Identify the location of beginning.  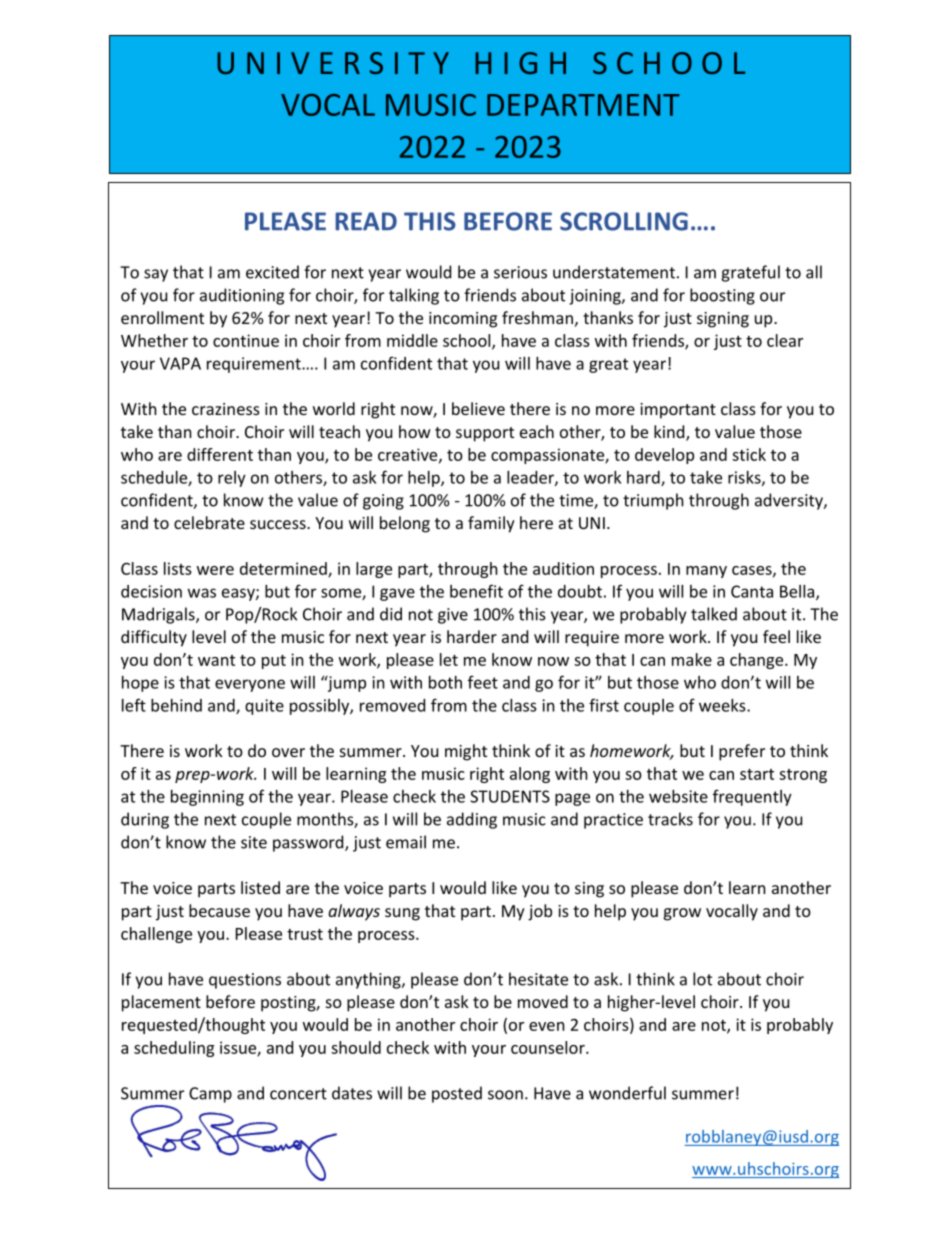
(207, 798).
